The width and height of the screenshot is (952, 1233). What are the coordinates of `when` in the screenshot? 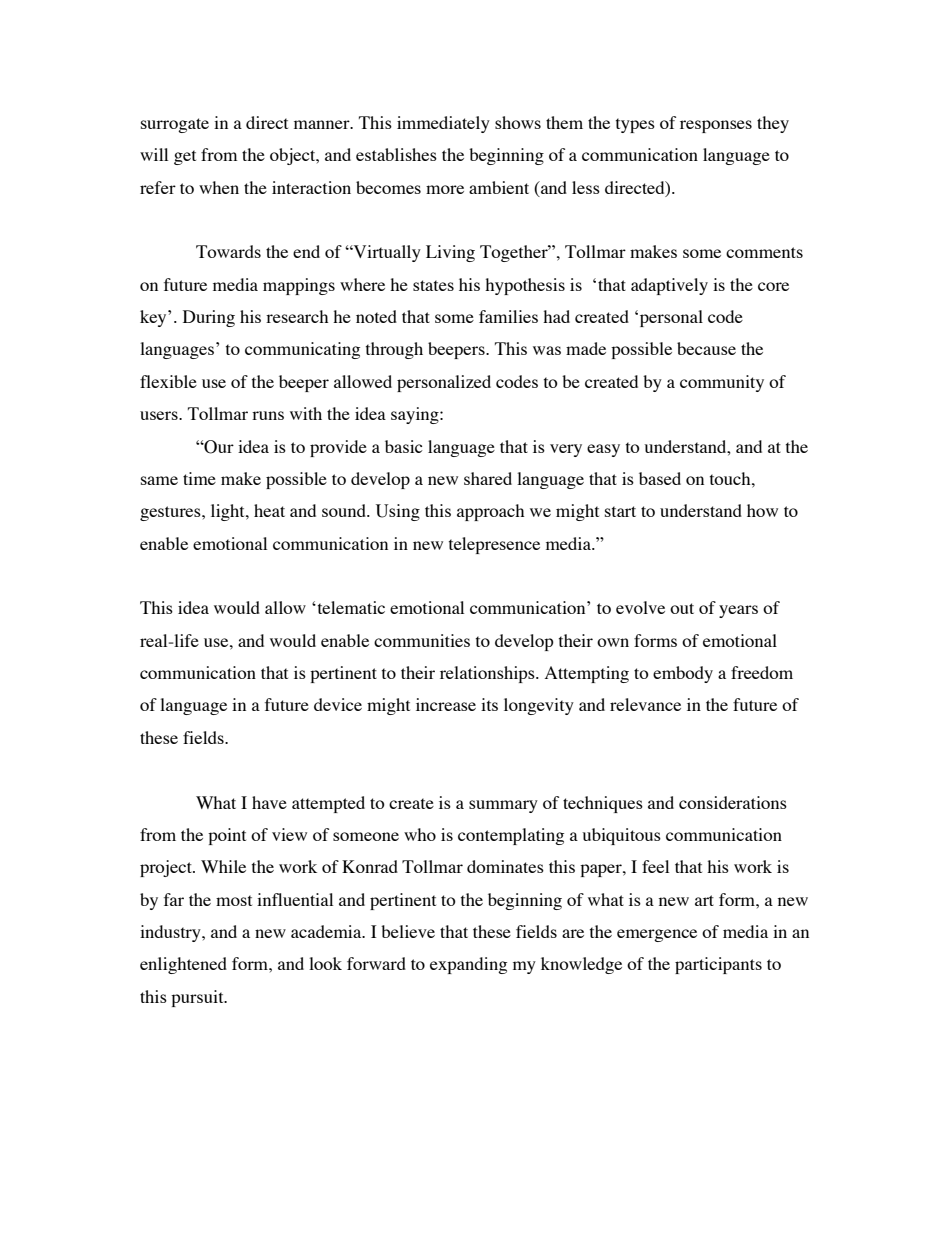 It's located at (219, 187).
